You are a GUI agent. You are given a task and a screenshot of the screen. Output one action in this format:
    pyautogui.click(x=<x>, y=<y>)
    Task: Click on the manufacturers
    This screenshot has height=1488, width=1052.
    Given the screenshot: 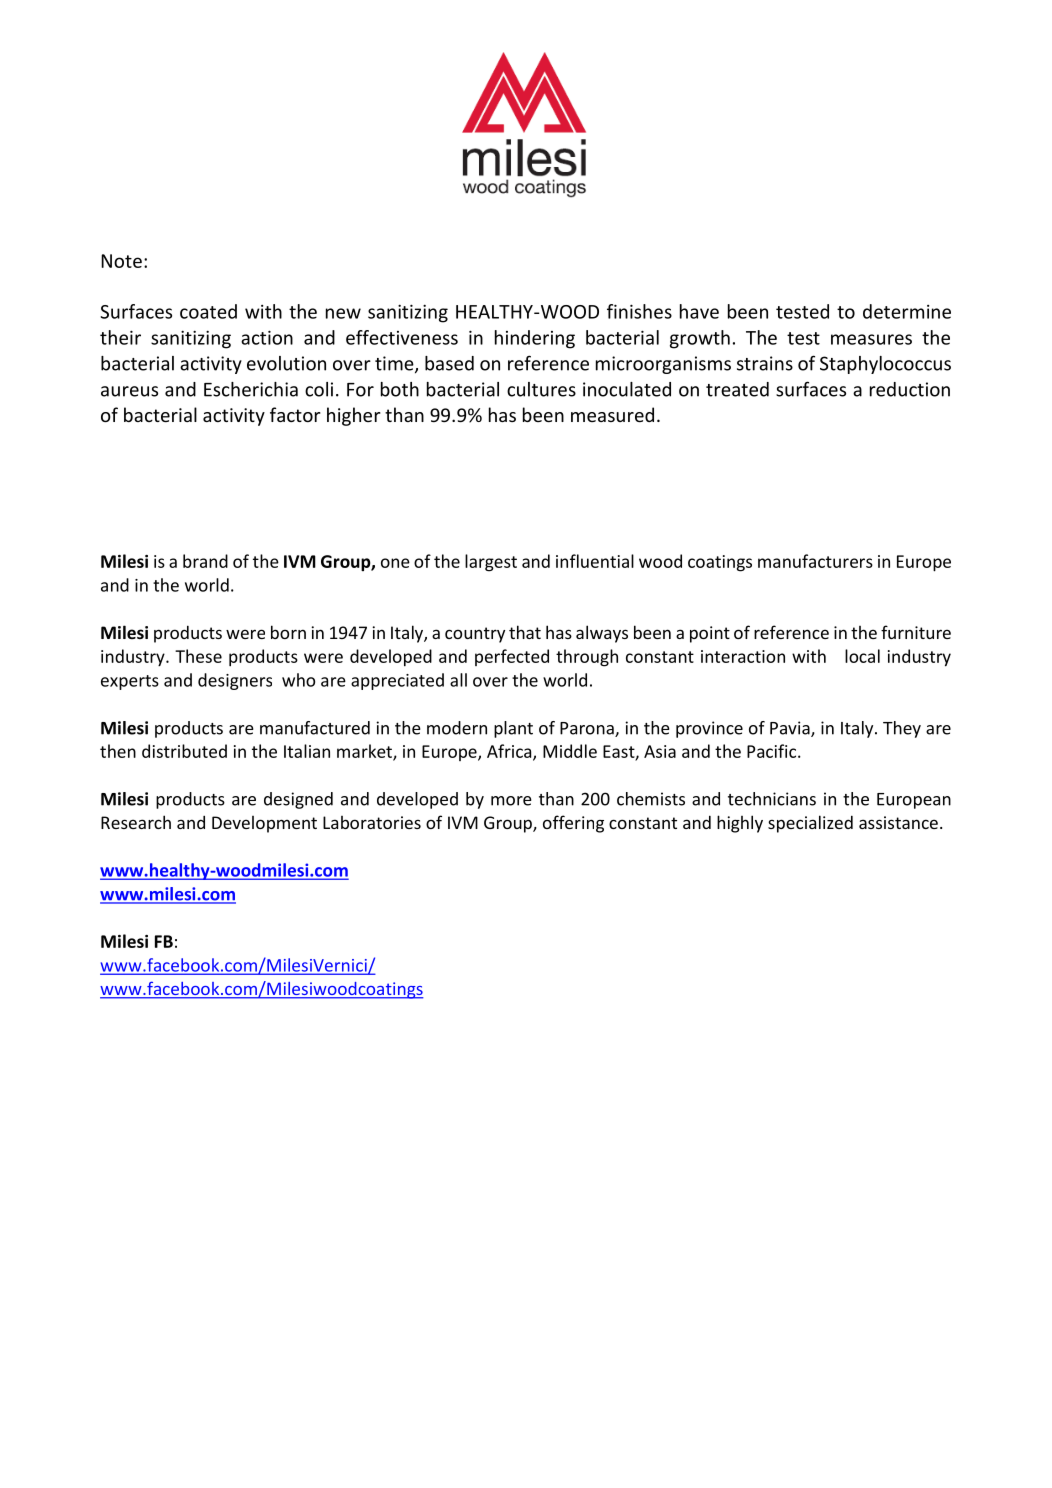 What is the action you would take?
    pyautogui.click(x=815, y=561)
